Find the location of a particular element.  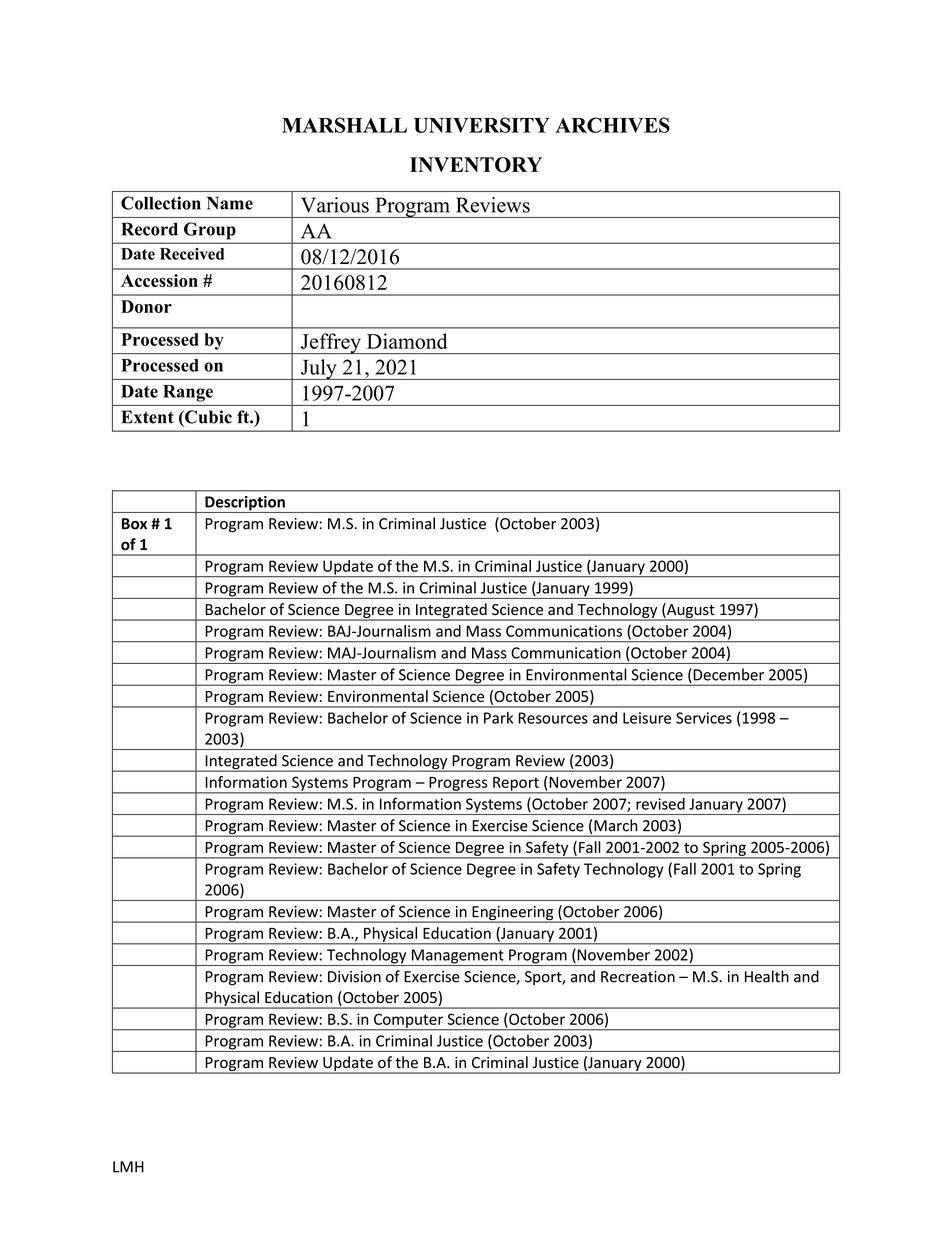

December is located at coordinates (727, 675).
